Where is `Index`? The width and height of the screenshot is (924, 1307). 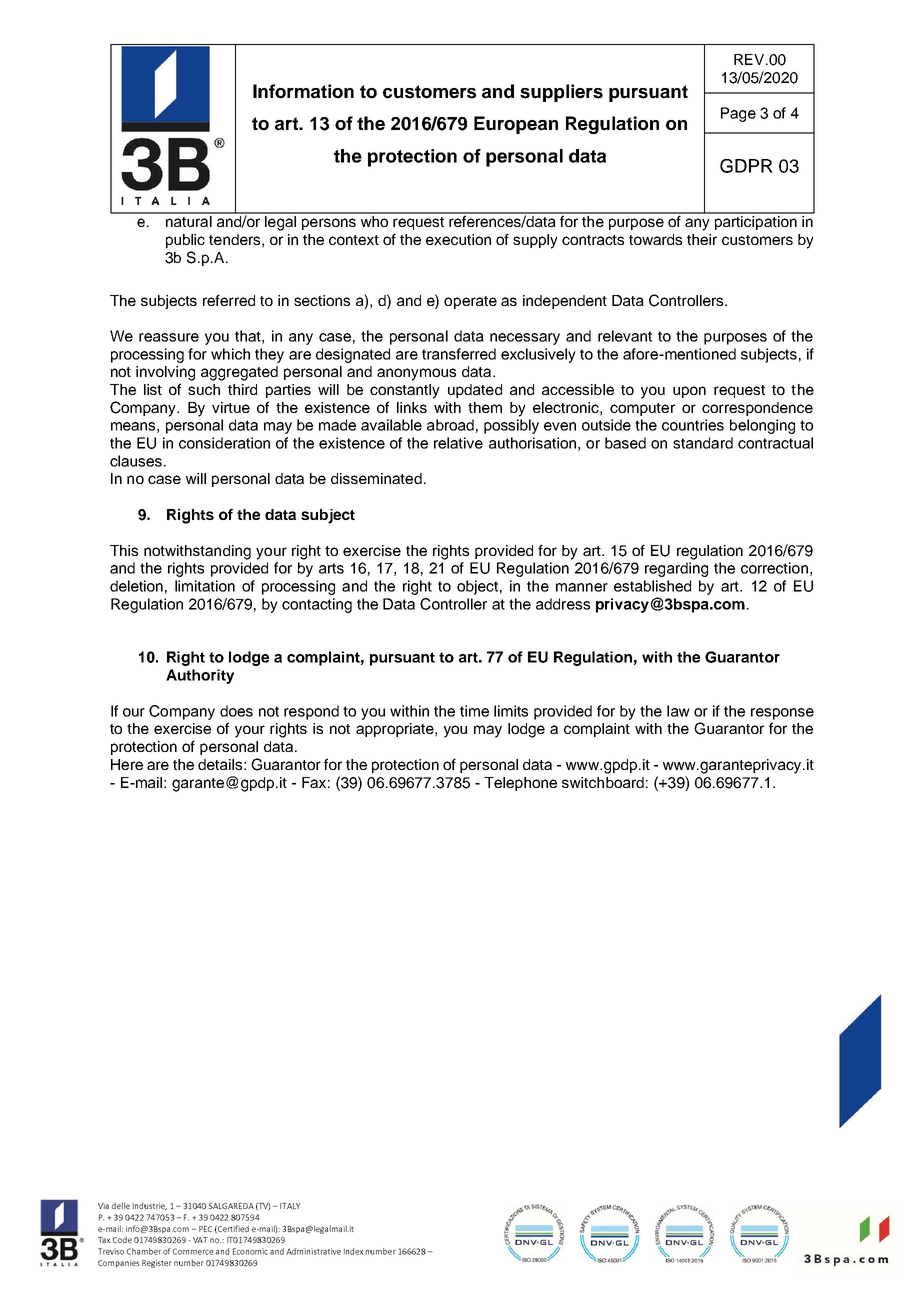
Index is located at coordinates (353, 1251).
